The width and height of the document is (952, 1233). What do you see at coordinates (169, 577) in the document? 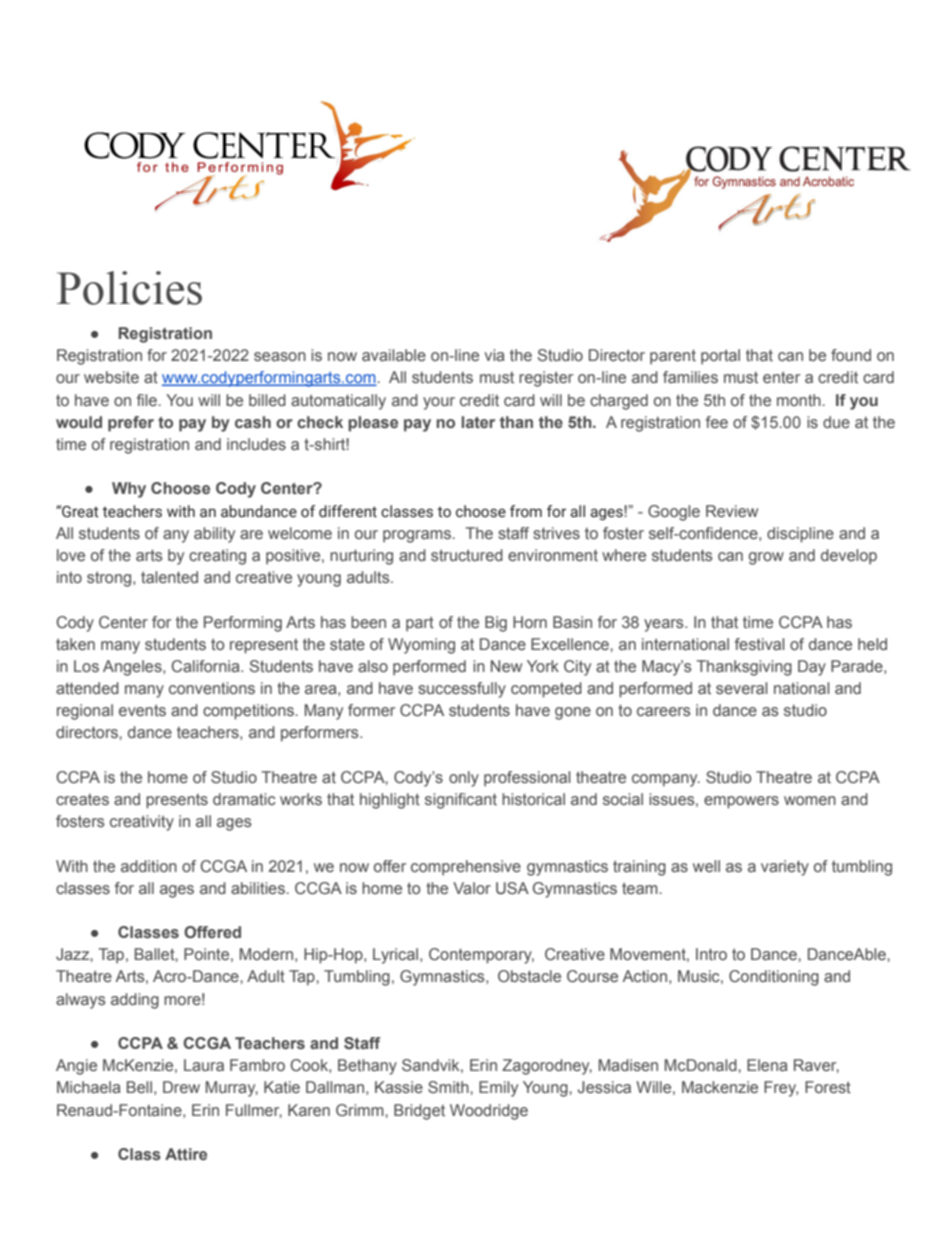
I see `talented` at bounding box center [169, 577].
